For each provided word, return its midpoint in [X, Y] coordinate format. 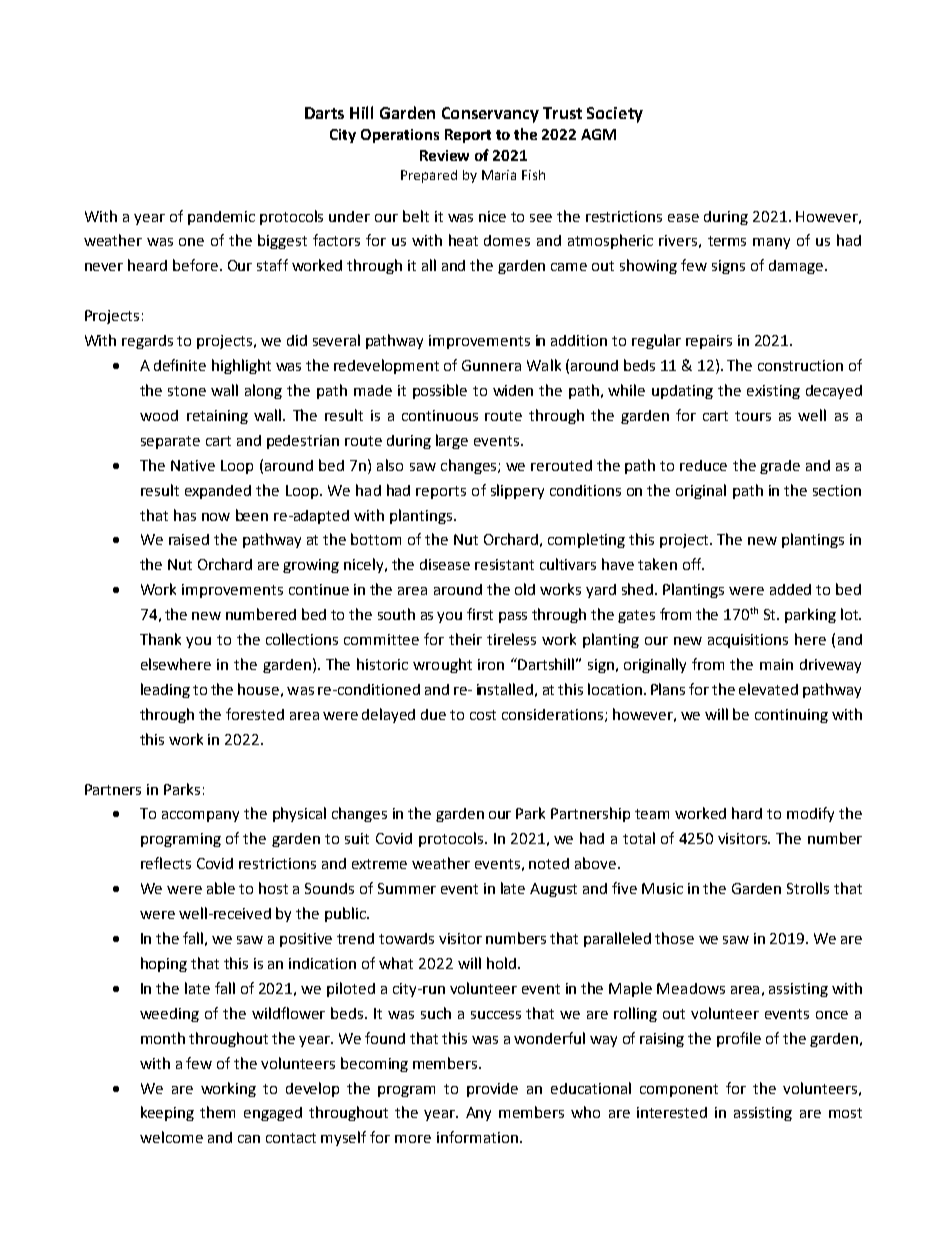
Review [444, 155]
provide [492, 1090]
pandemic [221, 218]
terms [727, 241]
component [679, 1090]
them [217, 1112]
